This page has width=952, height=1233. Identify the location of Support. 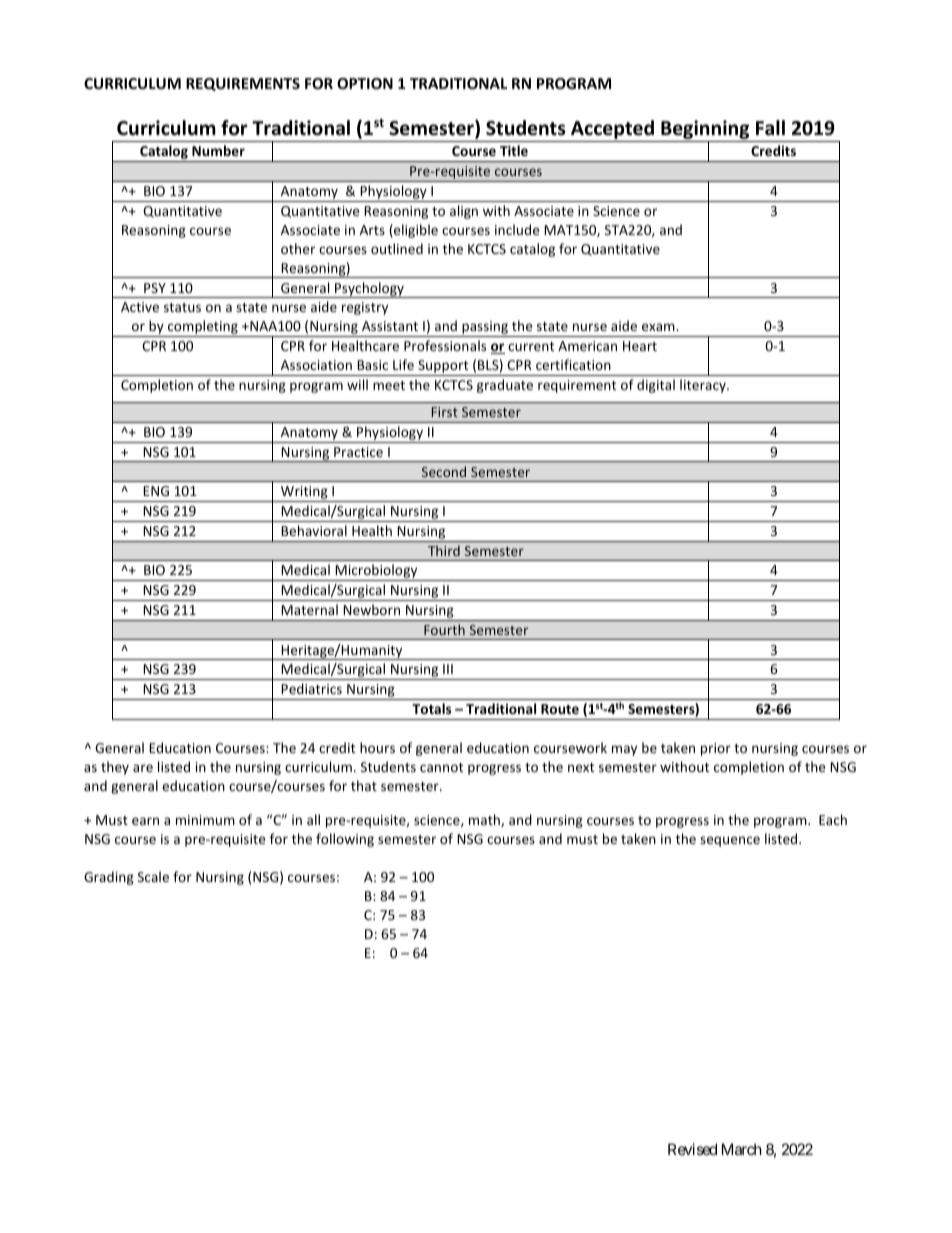
(443, 368).
